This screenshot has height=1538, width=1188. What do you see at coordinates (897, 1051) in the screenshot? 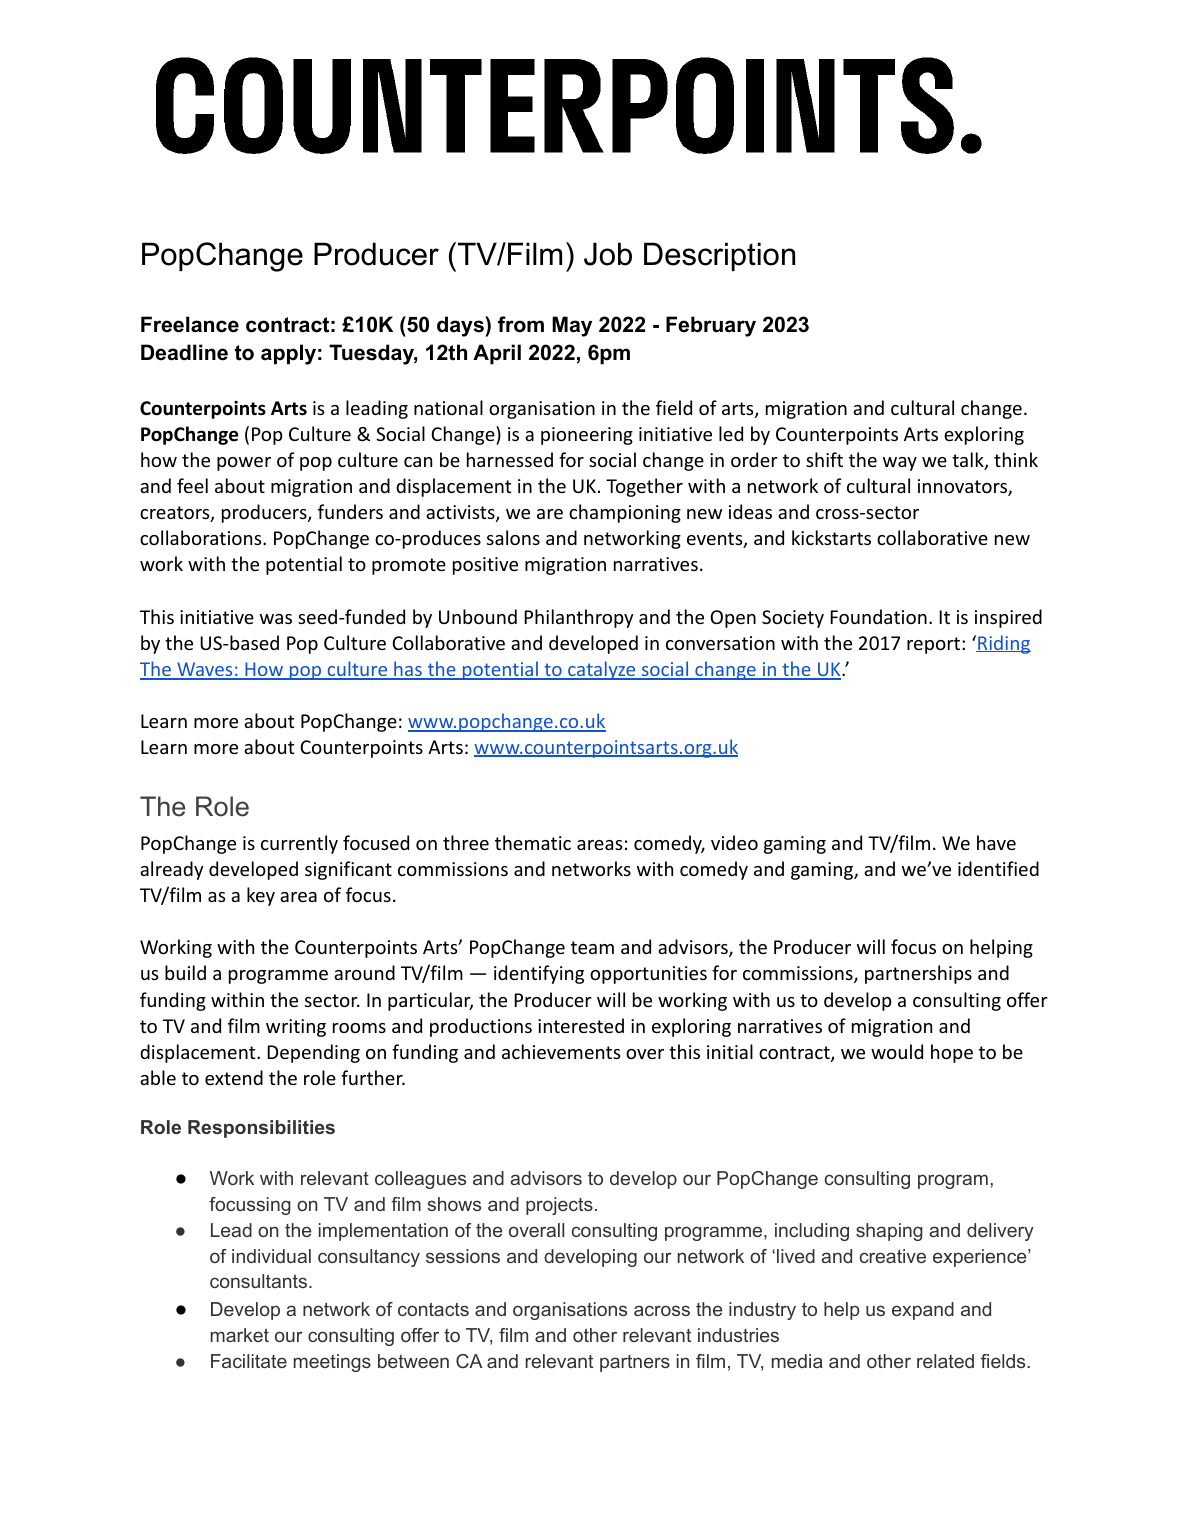
I see `would` at bounding box center [897, 1051].
